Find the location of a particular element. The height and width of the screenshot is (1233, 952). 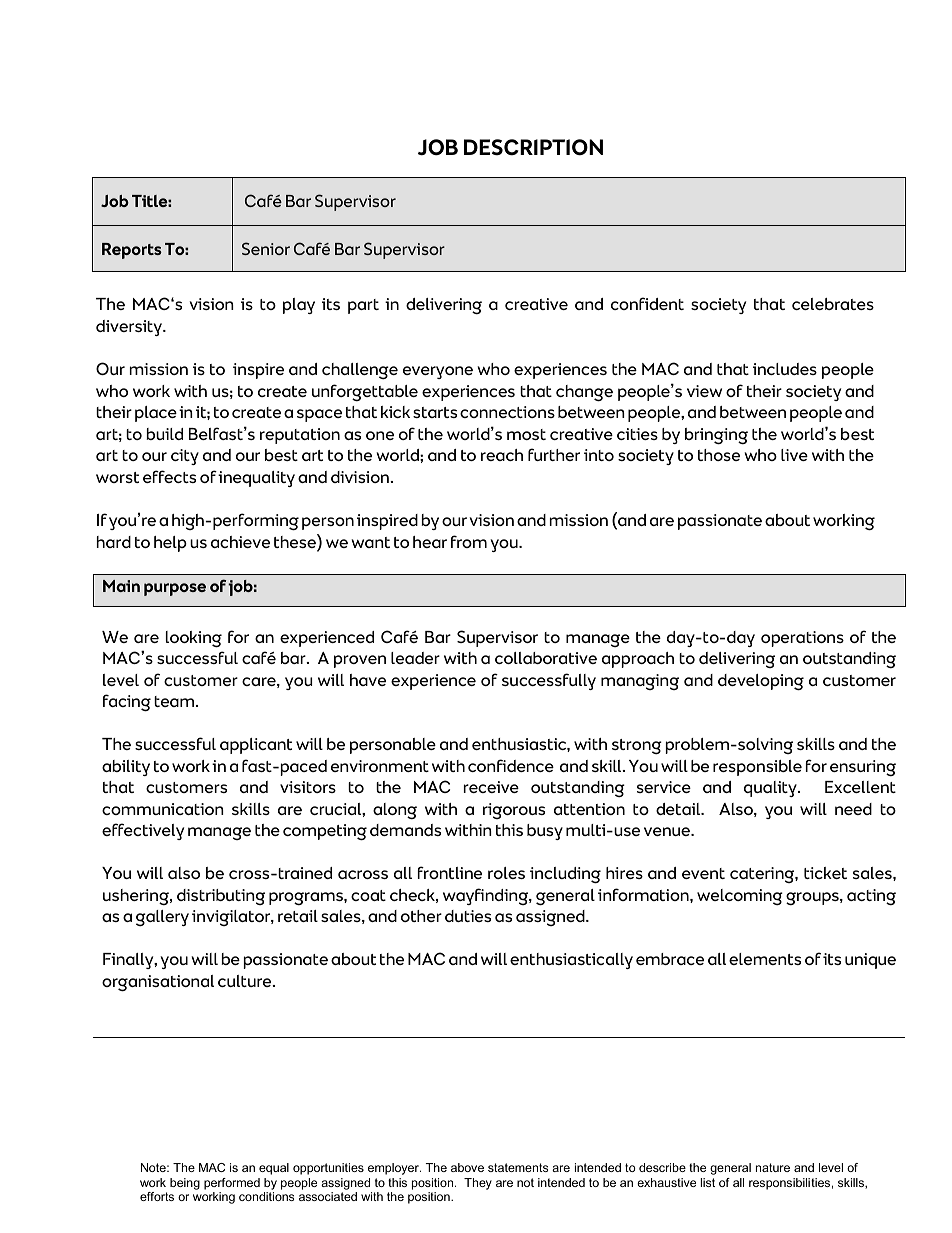

DESCRIPTION is located at coordinates (533, 147).
